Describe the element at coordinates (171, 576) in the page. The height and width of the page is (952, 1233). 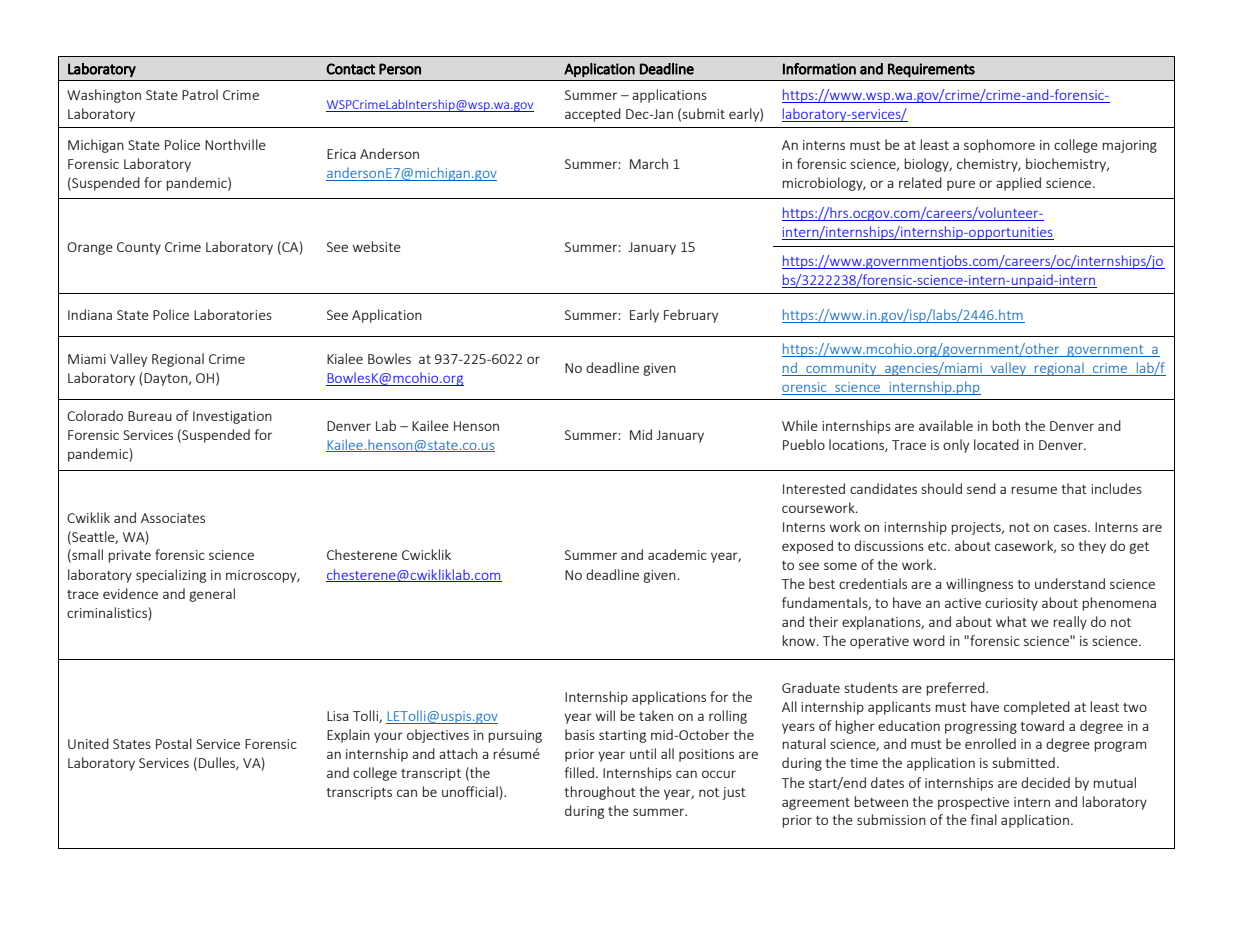
I see `specializing` at that location.
